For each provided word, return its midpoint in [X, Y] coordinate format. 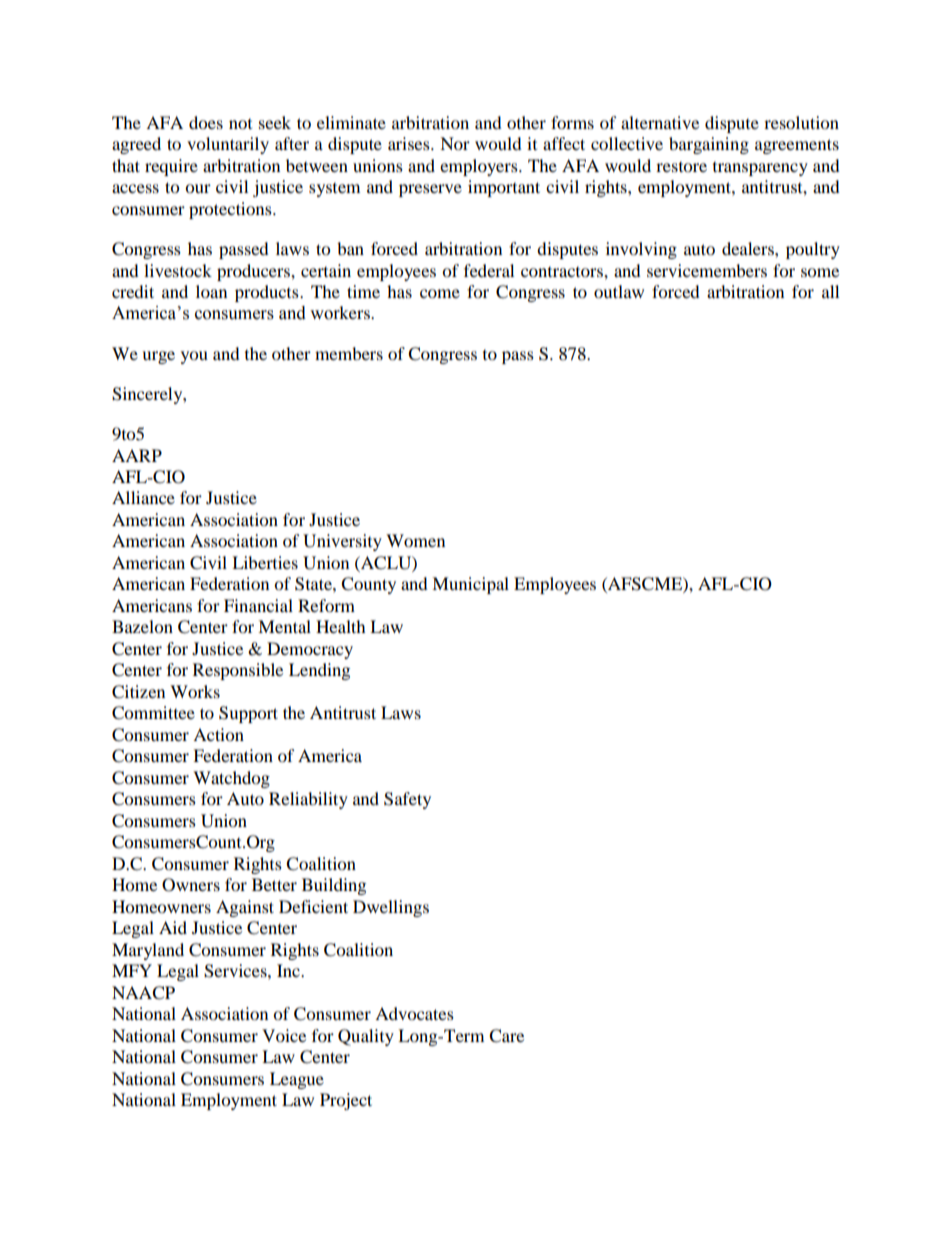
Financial [258, 605]
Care [506, 1036]
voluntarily [228, 145]
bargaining [709, 145]
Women [415, 540]
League [297, 1080]
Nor [455, 143]
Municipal [470, 585]
